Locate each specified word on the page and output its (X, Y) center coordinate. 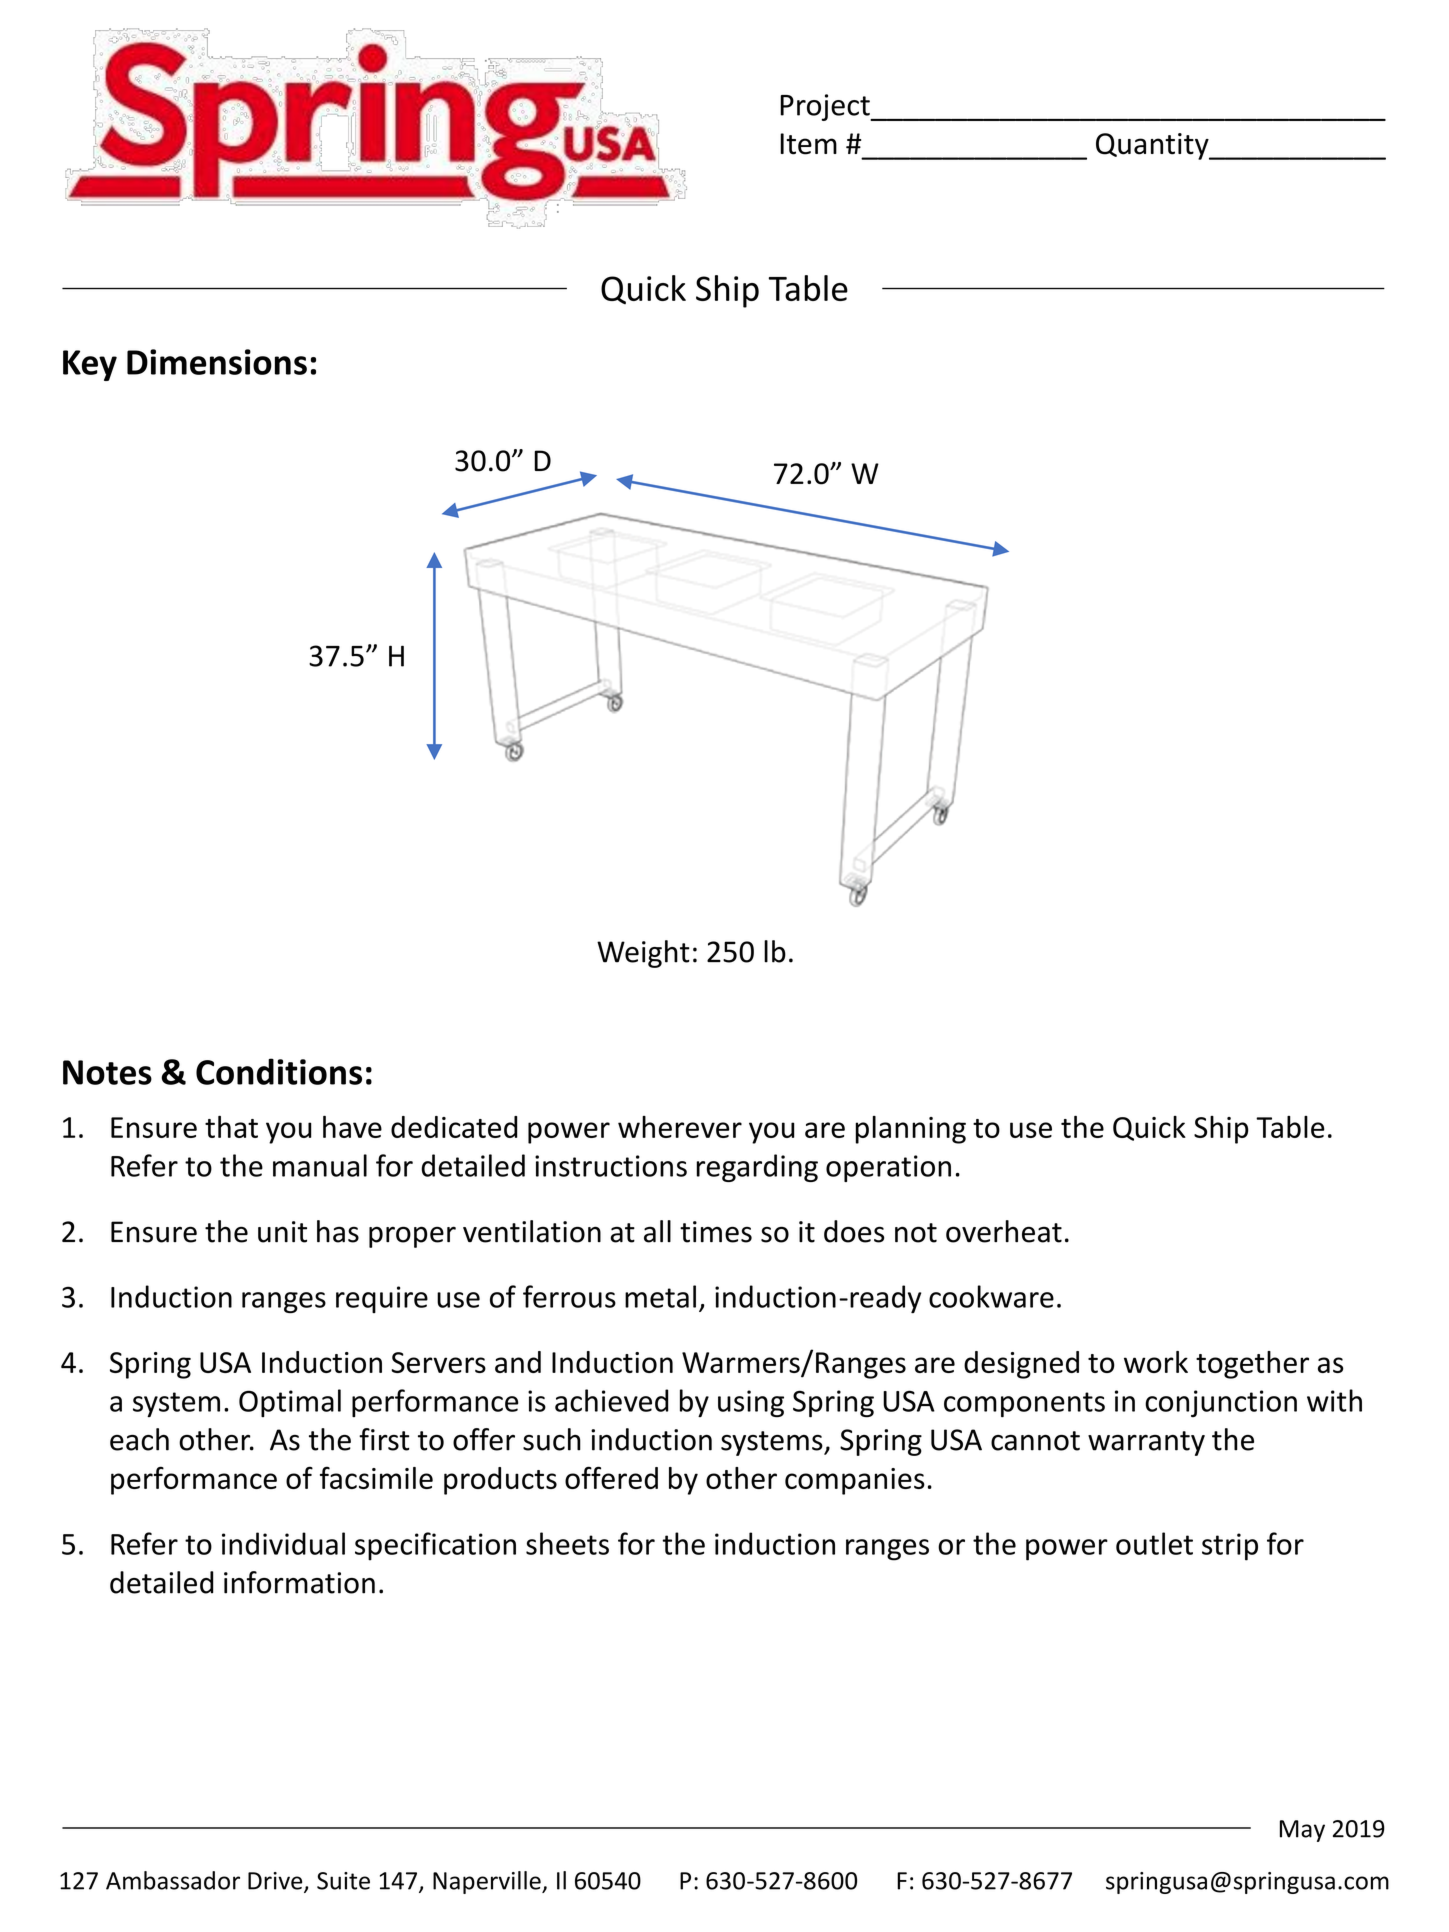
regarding (757, 1168)
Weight (643, 954)
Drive (276, 1882)
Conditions (279, 1071)
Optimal (290, 1403)
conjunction (1221, 1403)
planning (911, 1130)
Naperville (488, 1882)
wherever (680, 1127)
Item (808, 144)
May (1302, 1831)
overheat (1004, 1231)
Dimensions (217, 362)
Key (90, 365)
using (751, 1403)
